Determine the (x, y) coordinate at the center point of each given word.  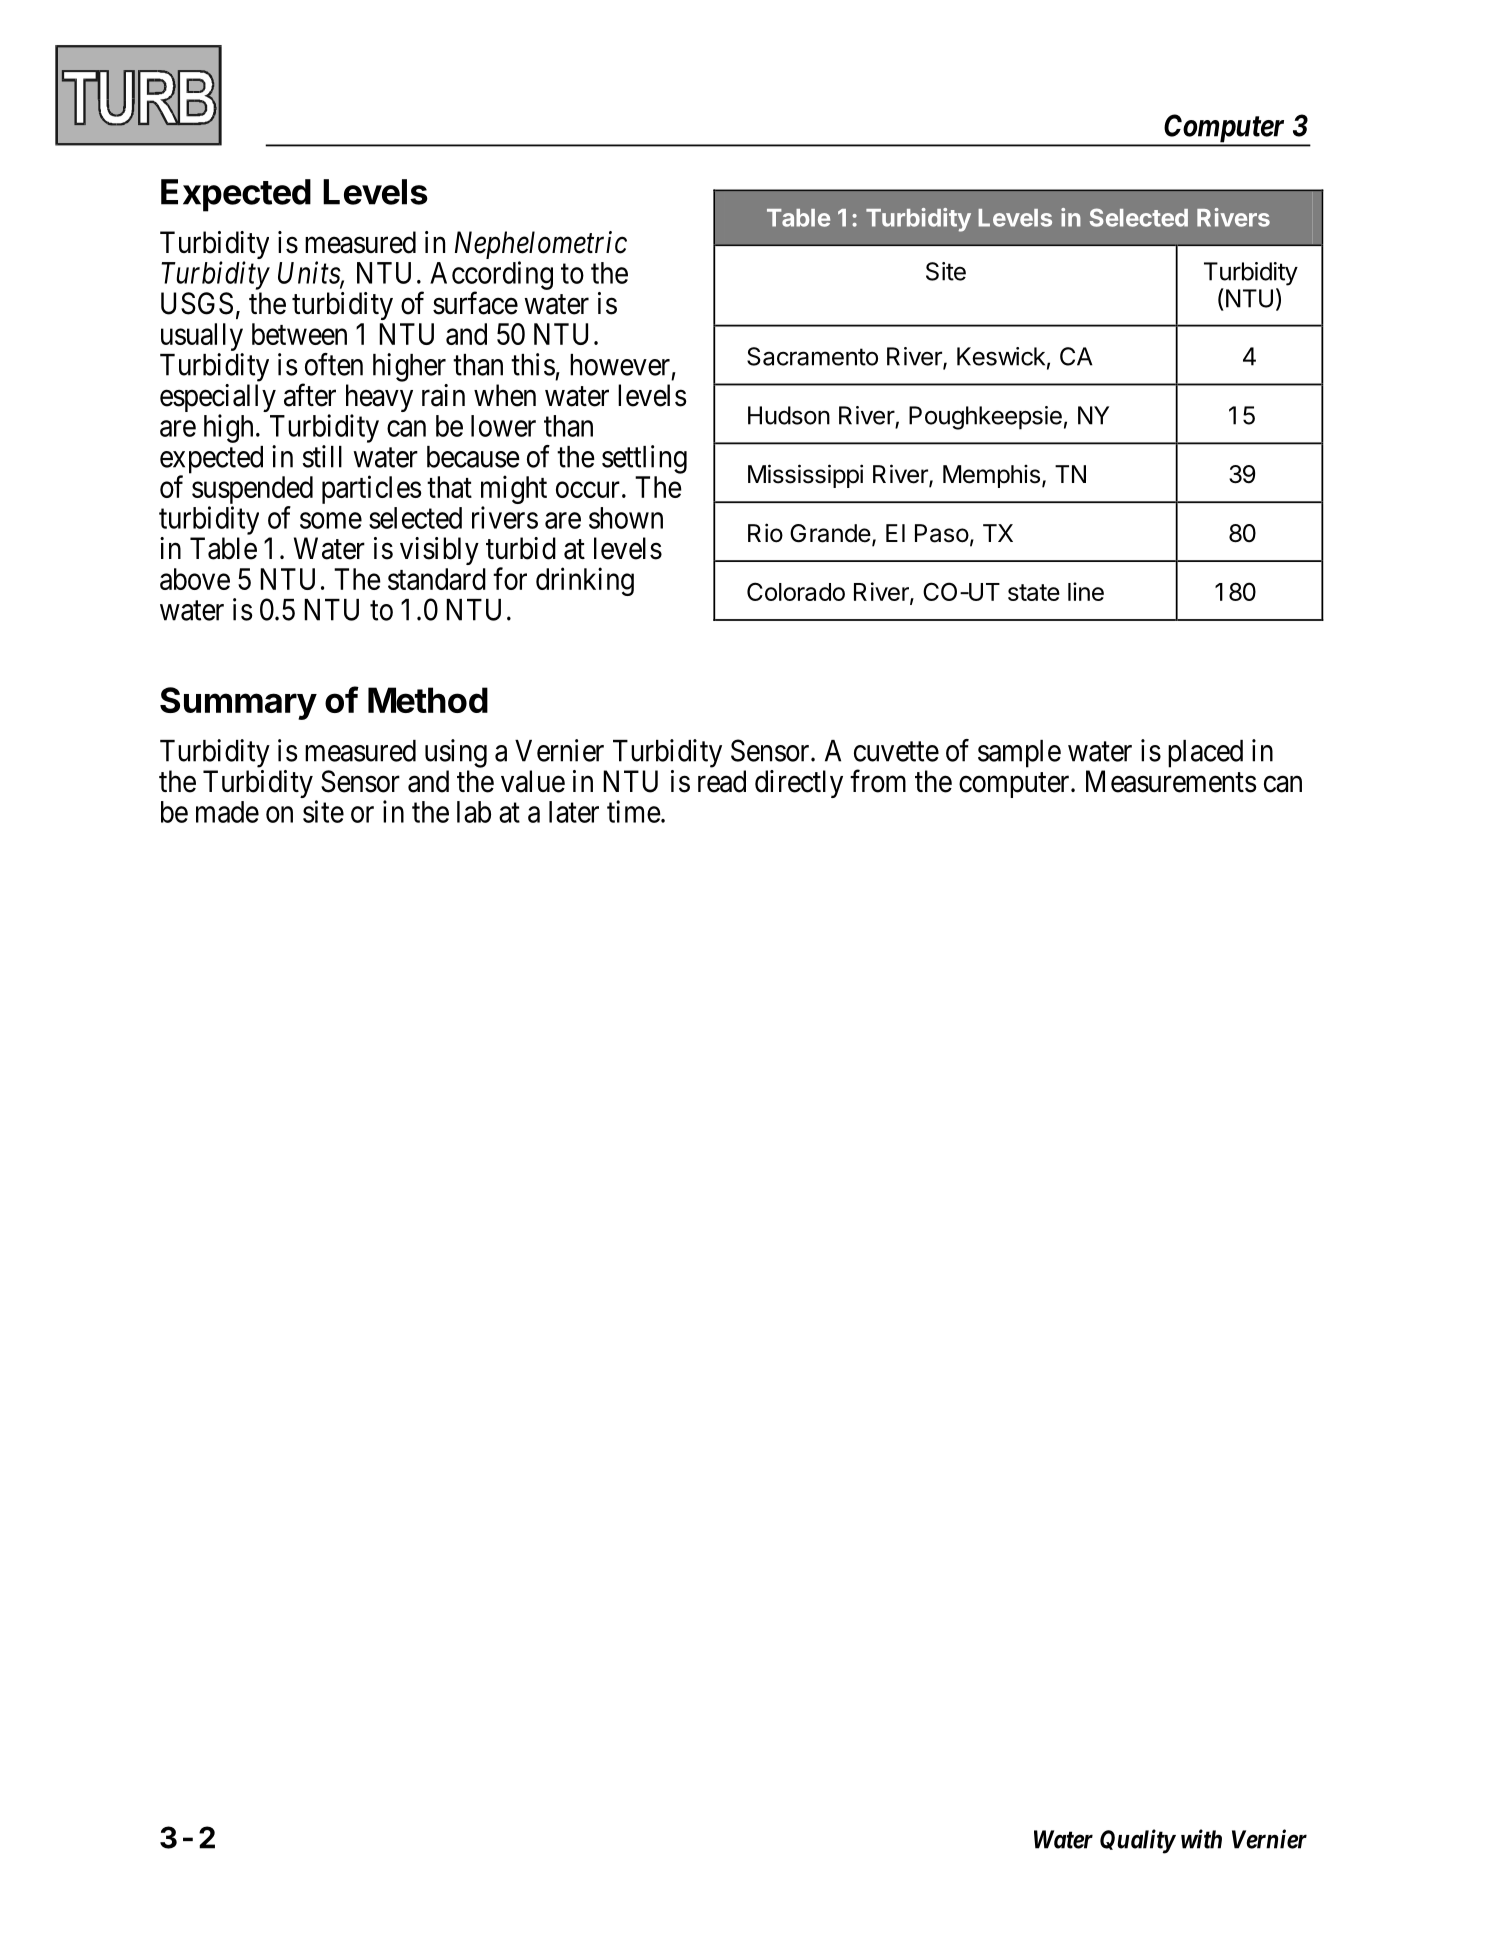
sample (1019, 754)
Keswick (1001, 356)
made (227, 812)
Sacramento (812, 356)
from (878, 781)
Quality (1137, 1841)
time (634, 811)
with (1201, 1839)
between (299, 334)
